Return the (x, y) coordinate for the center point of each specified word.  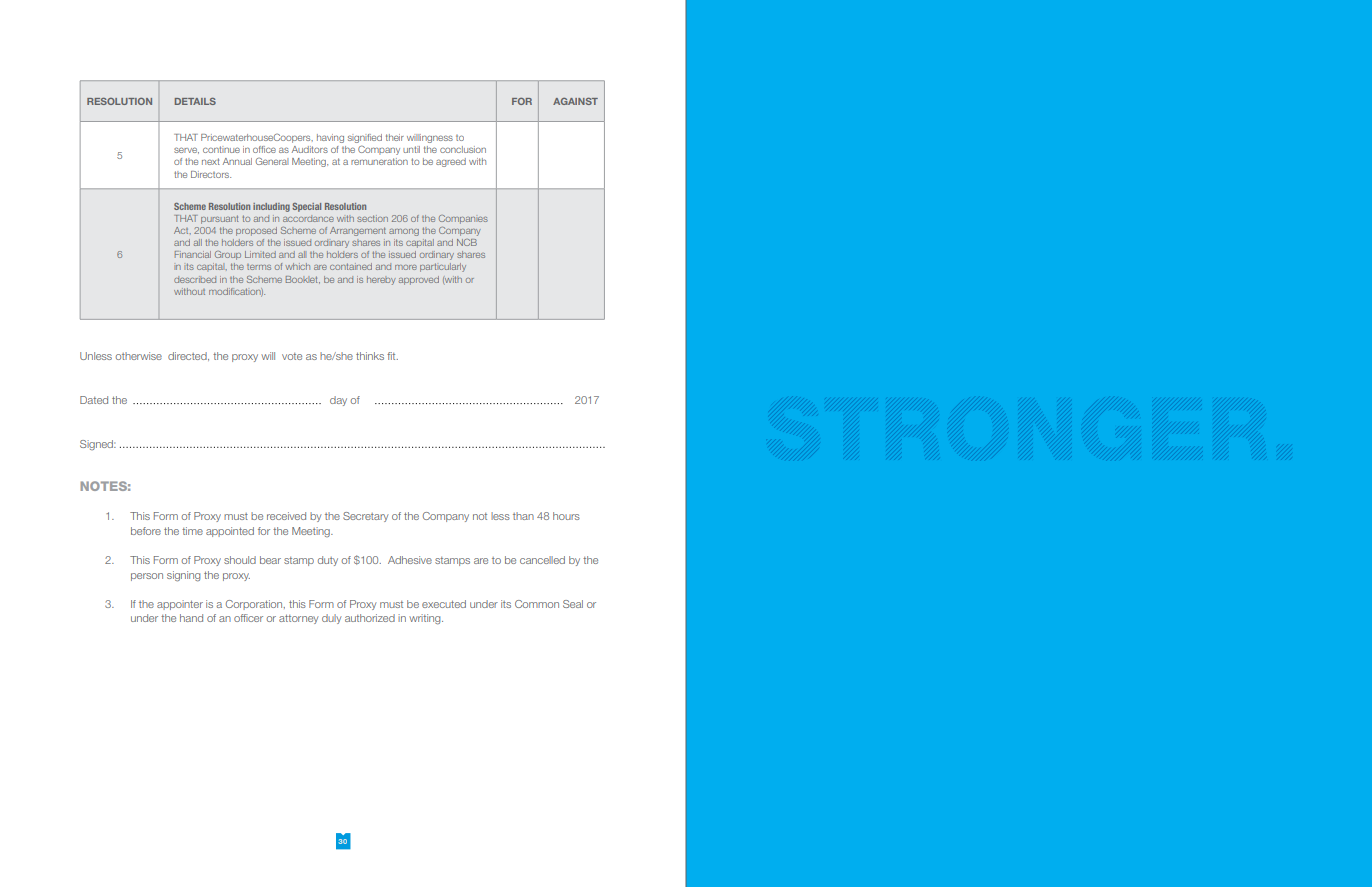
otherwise (139, 356)
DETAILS (195, 101)
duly (331, 619)
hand (191, 618)
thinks (370, 356)
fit (392, 356)
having (330, 138)
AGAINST (575, 101)
